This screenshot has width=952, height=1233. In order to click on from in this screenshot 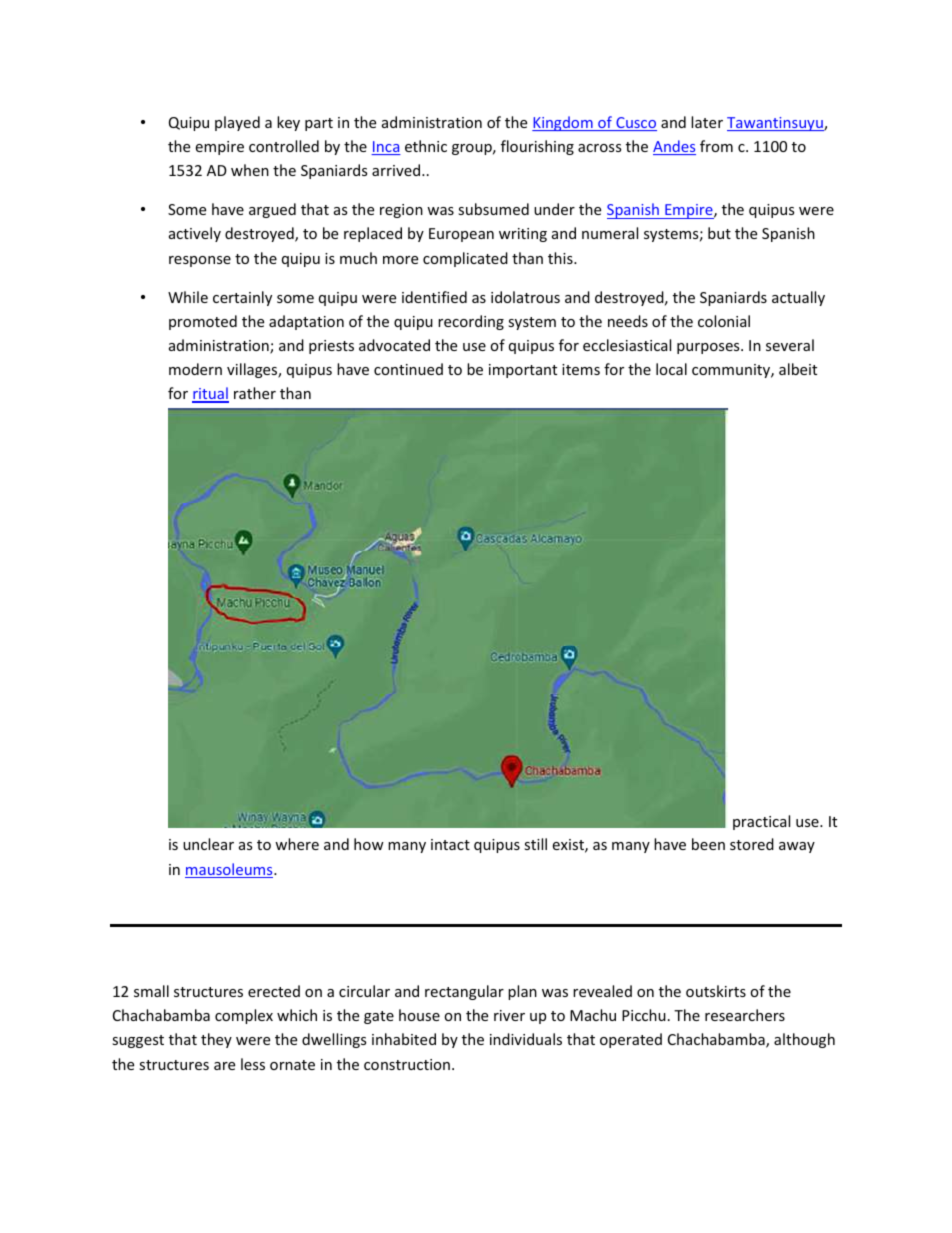, I will do `click(716, 146)`.
